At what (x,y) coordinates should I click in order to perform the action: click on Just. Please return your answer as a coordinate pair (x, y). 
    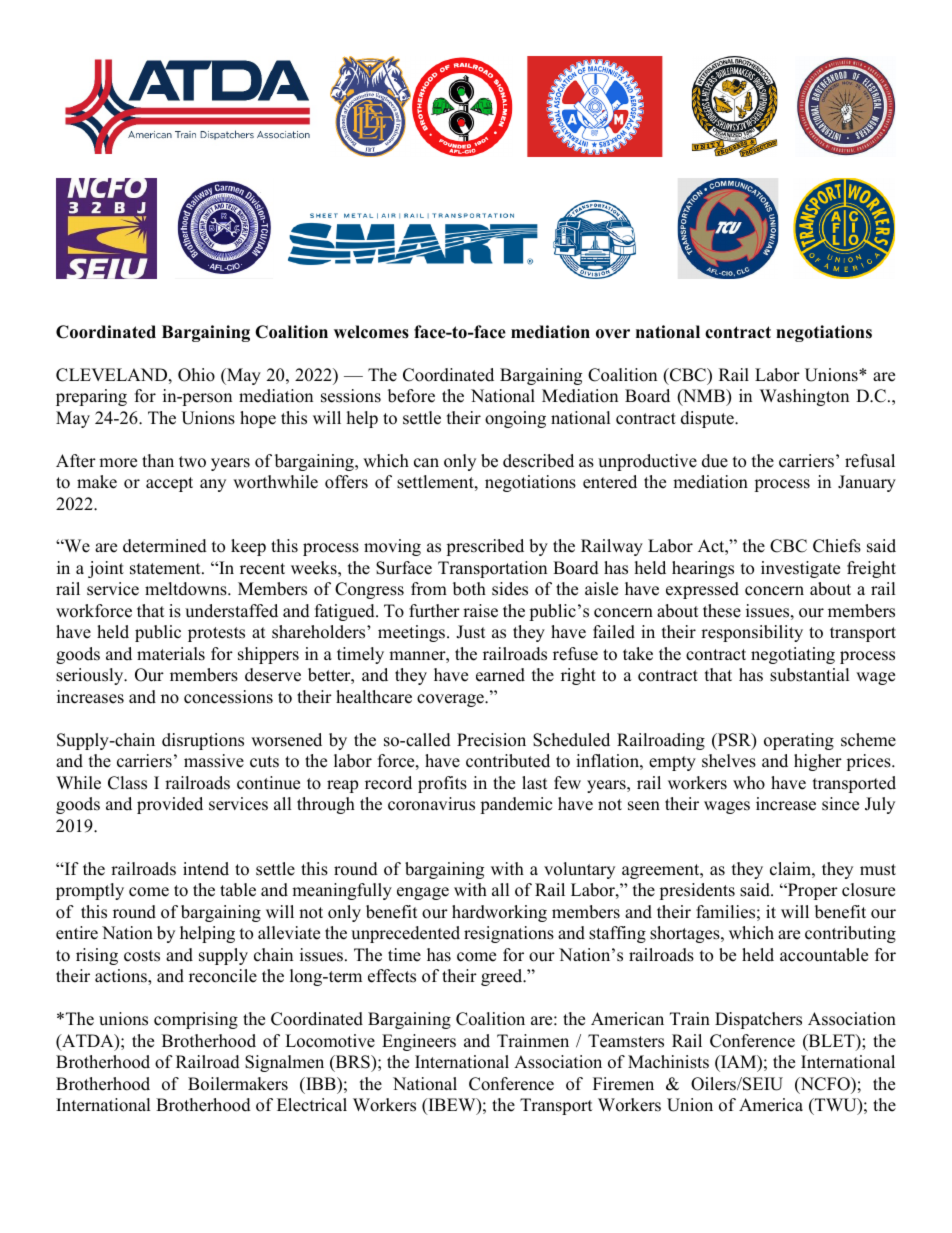
    Looking at the image, I should click on (471, 632).
